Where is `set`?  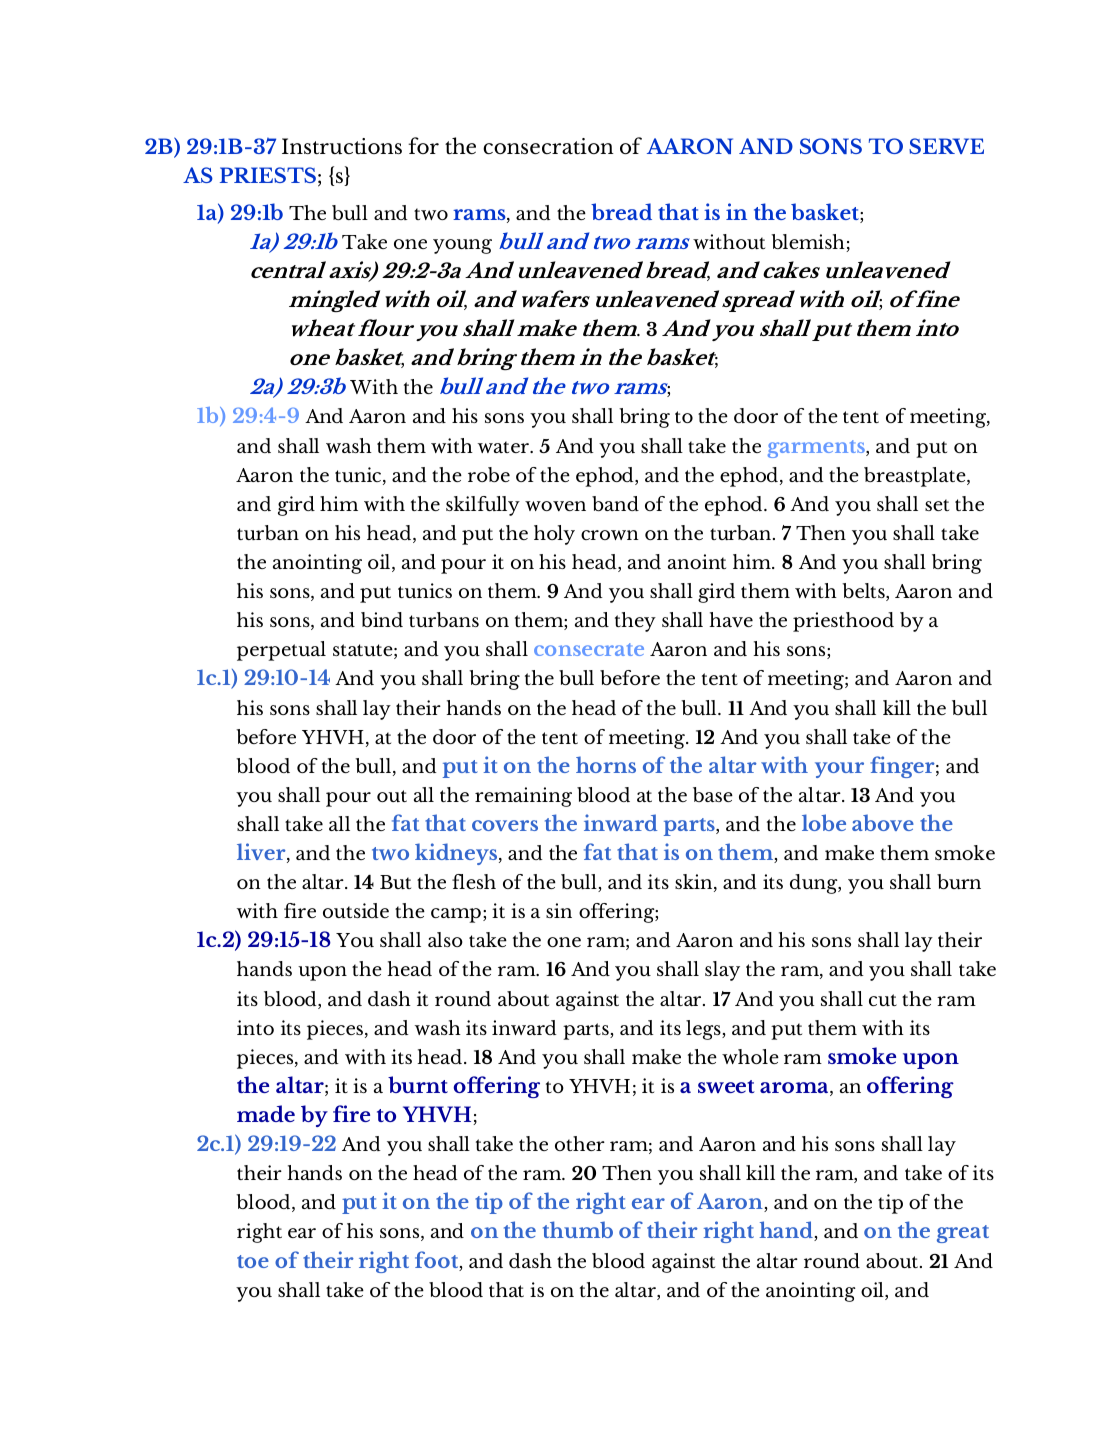
set is located at coordinates (937, 505).
